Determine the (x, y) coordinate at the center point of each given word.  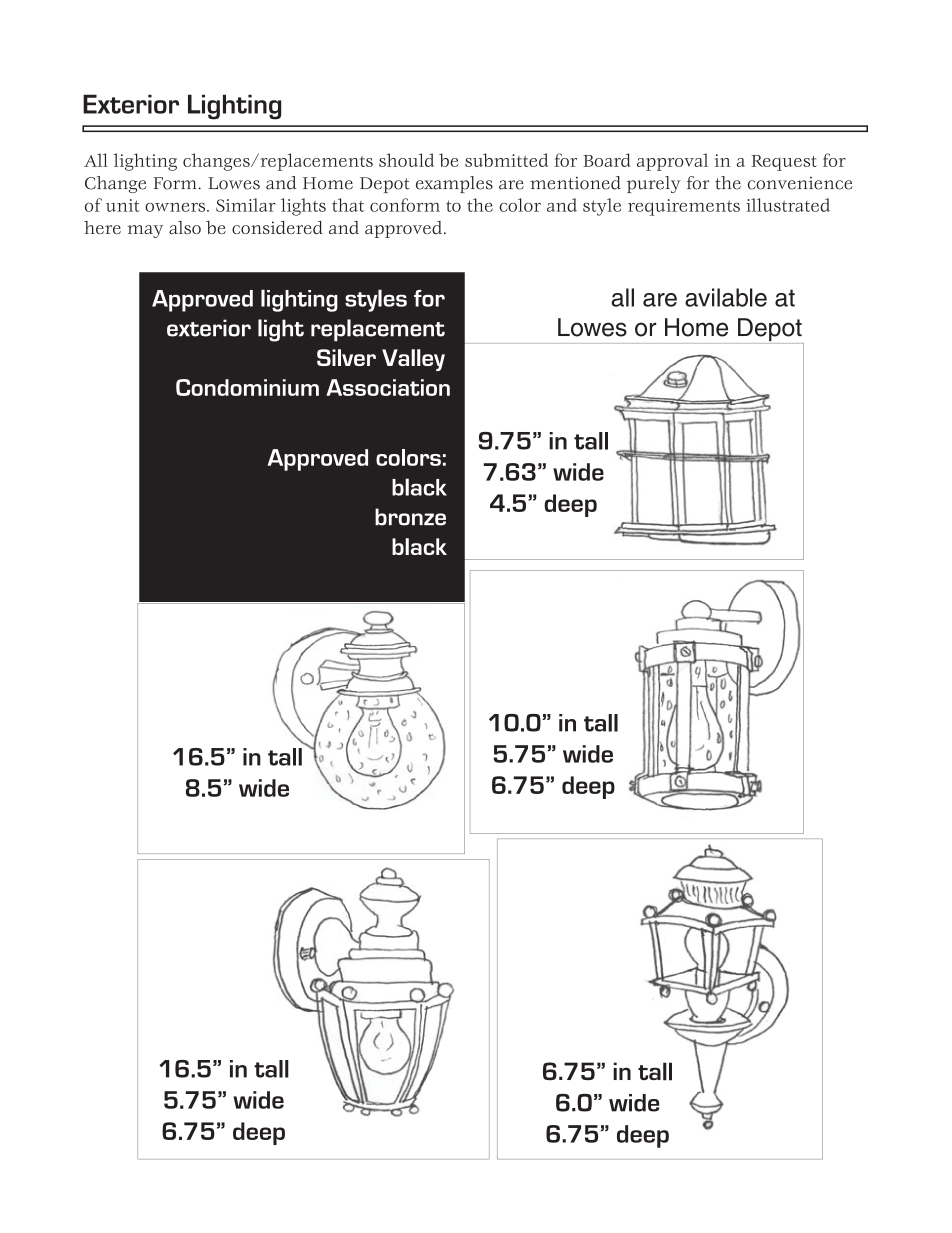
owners (176, 207)
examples (454, 184)
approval (672, 162)
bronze (410, 517)
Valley (413, 360)
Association (388, 387)
